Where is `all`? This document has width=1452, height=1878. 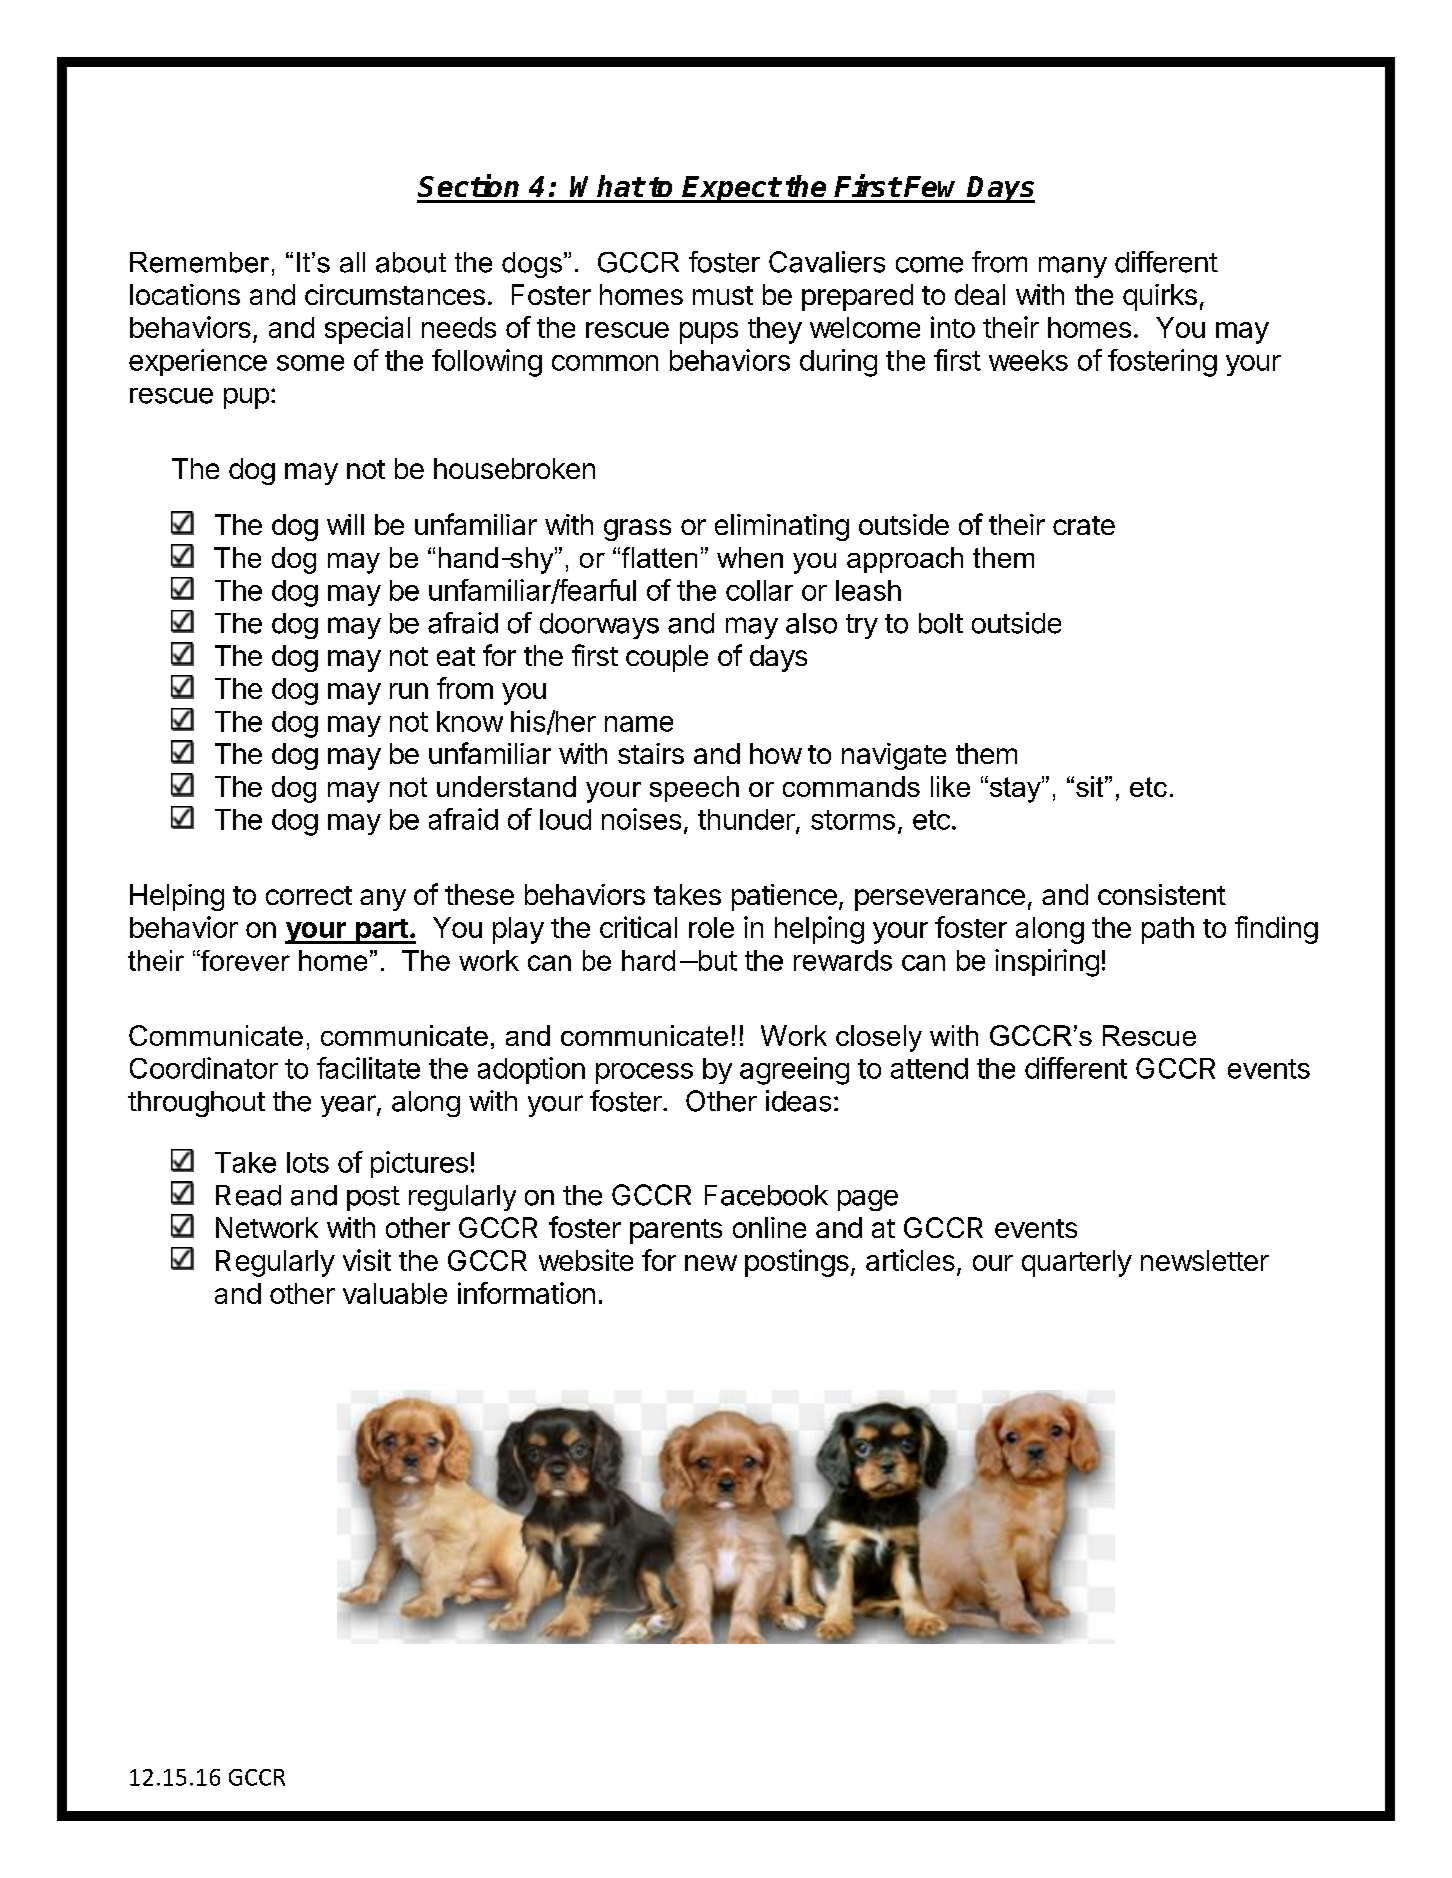
all is located at coordinates (352, 262).
